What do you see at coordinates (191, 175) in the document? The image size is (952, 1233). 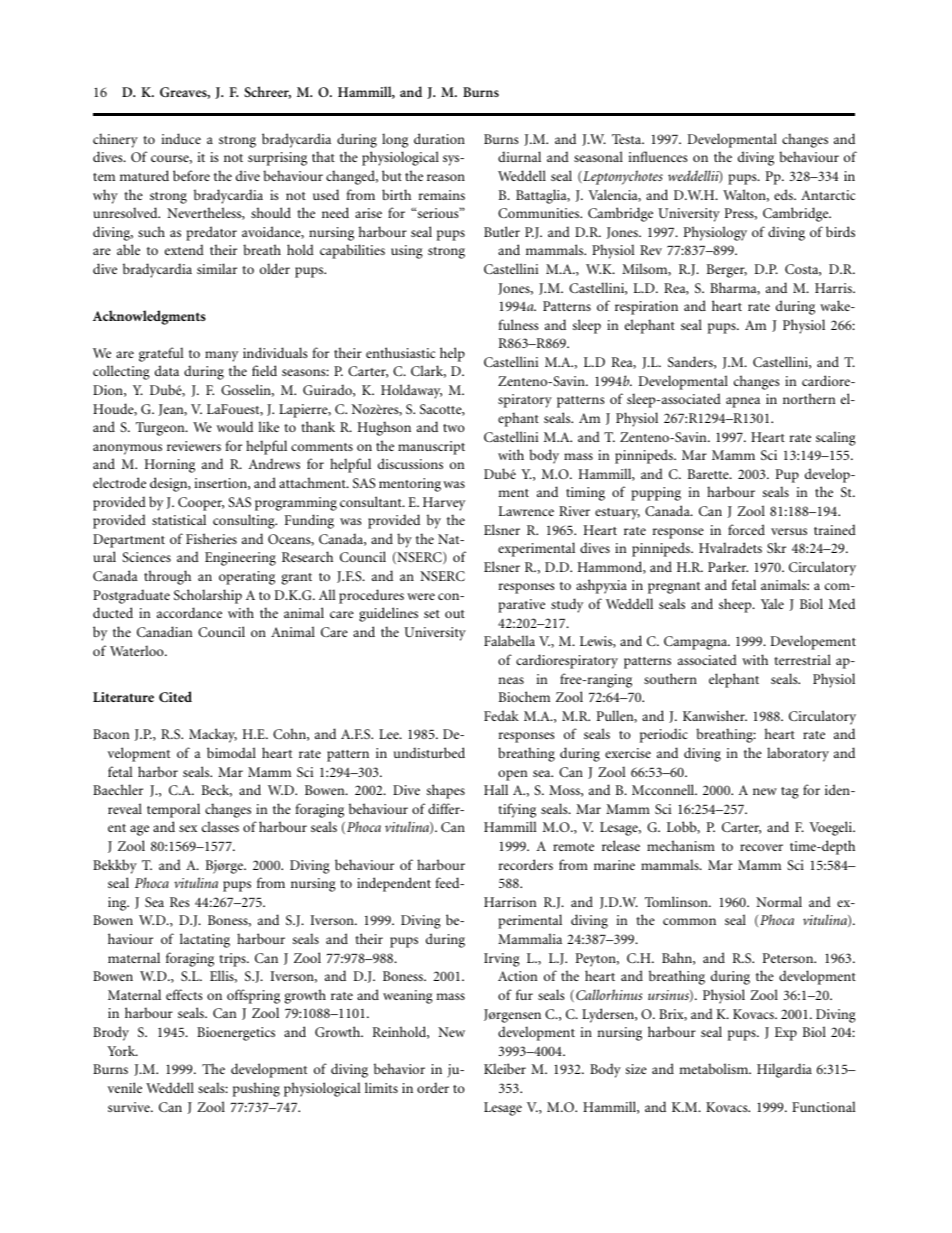 I see `before` at bounding box center [191, 175].
